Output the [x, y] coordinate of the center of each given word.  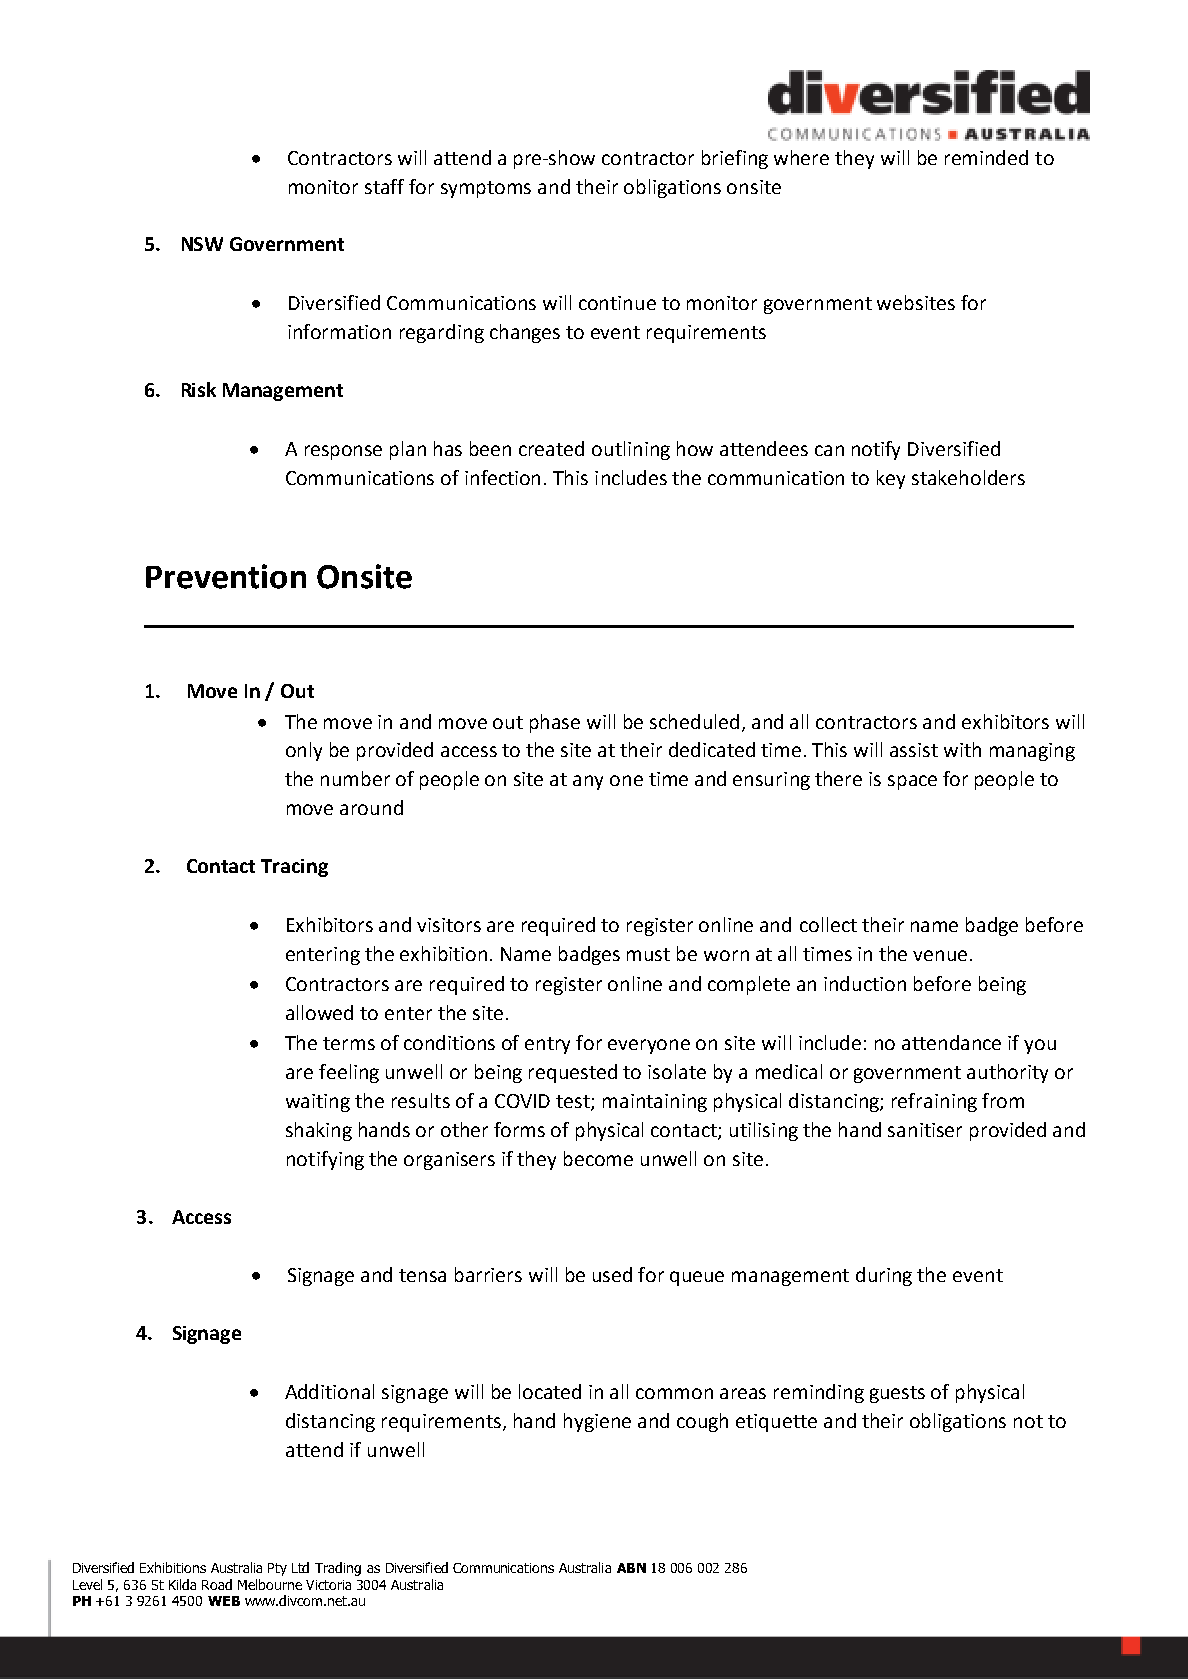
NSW [202, 244]
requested [573, 1073]
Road [217, 1584]
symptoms [486, 189]
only [304, 751]
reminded [986, 157]
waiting [318, 1103]
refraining [934, 1102]
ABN [631, 1568]
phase [555, 723]
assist [914, 750]
